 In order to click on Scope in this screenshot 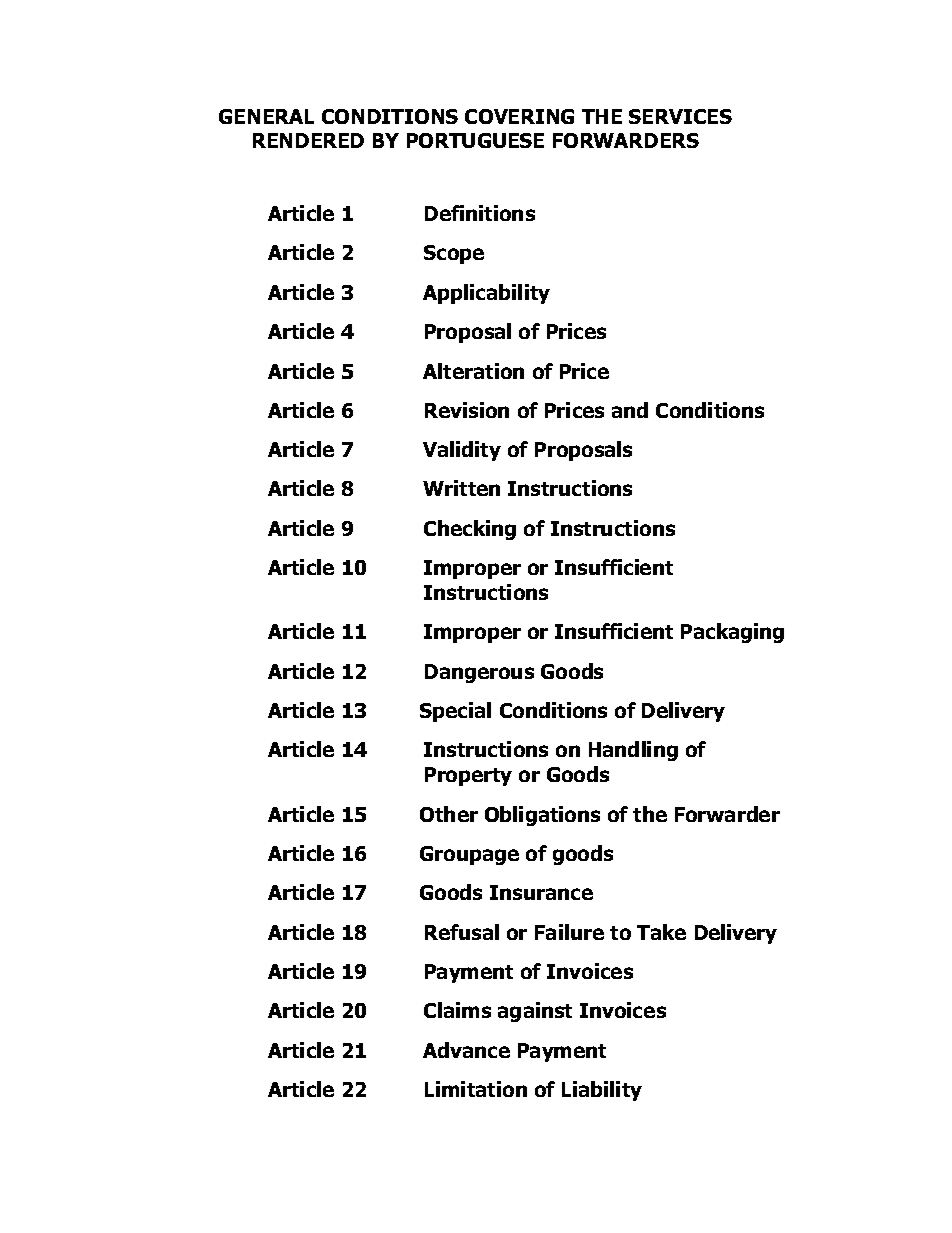, I will do `click(454, 254)`.
